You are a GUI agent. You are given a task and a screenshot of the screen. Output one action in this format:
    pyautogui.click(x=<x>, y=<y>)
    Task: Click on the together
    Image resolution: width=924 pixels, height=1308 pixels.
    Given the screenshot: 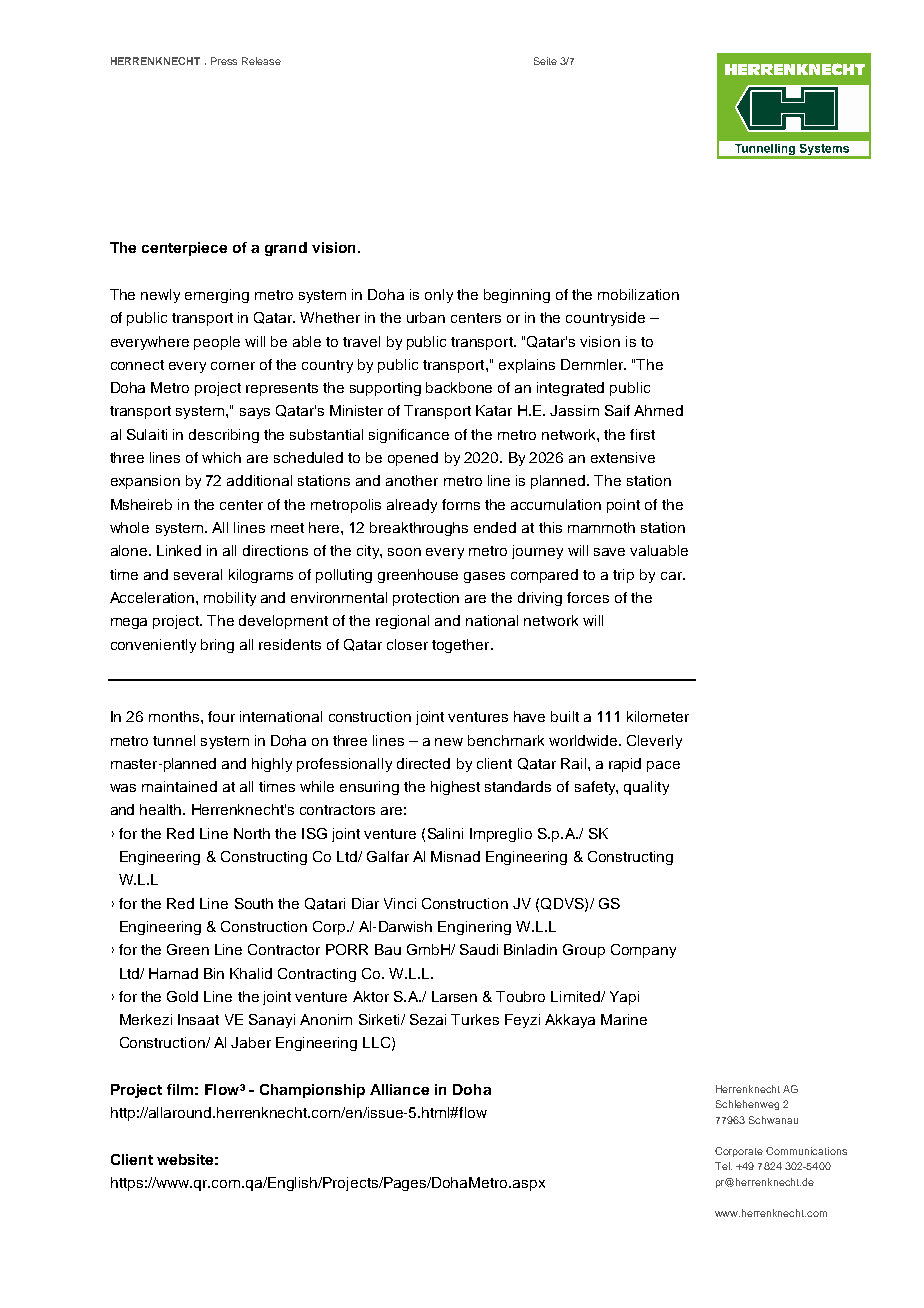 What is the action you would take?
    pyautogui.click(x=462, y=646)
